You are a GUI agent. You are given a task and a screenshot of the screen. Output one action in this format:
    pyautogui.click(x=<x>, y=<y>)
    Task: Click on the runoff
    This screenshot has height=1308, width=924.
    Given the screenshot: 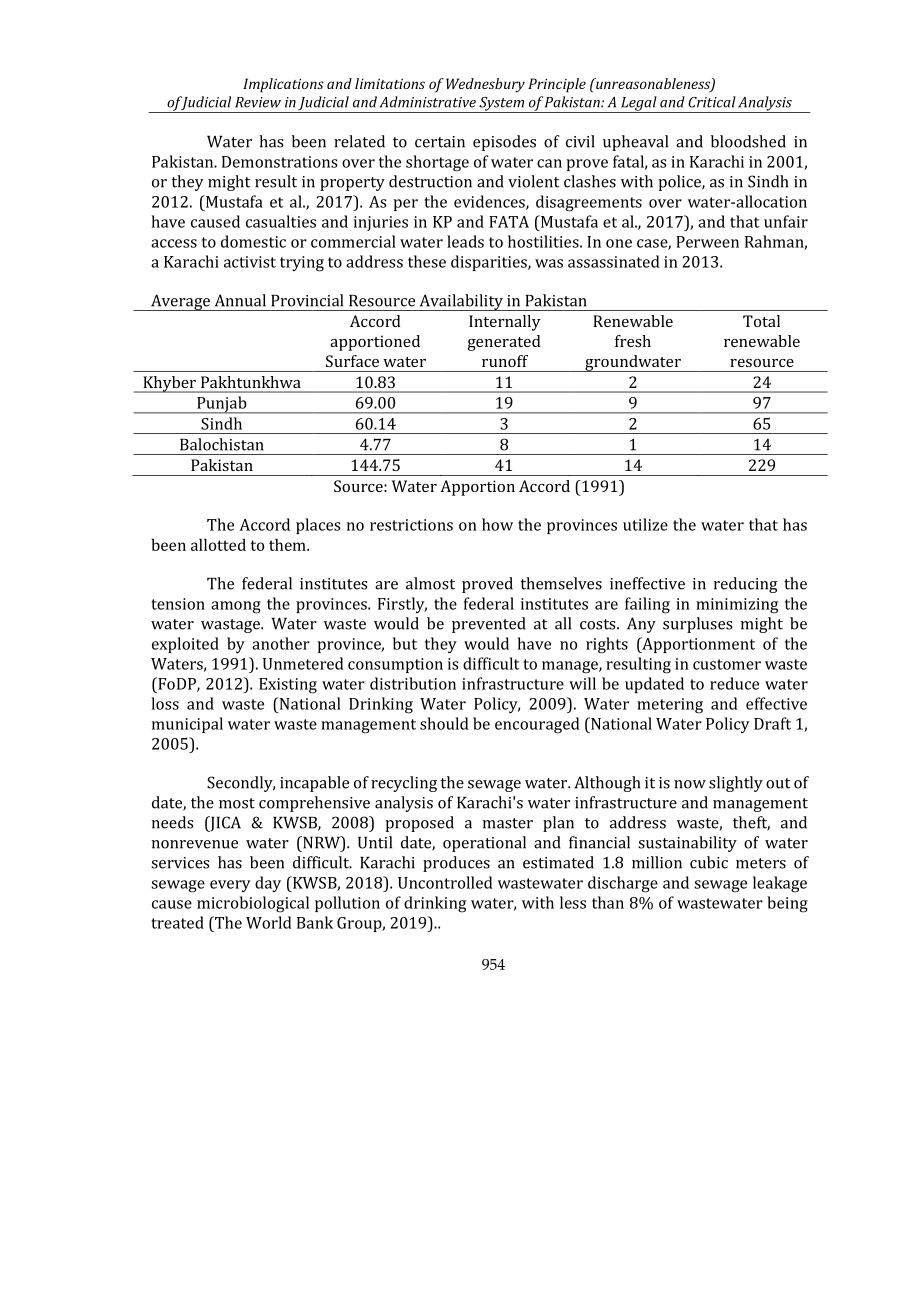 What is the action you would take?
    pyautogui.click(x=505, y=361)
